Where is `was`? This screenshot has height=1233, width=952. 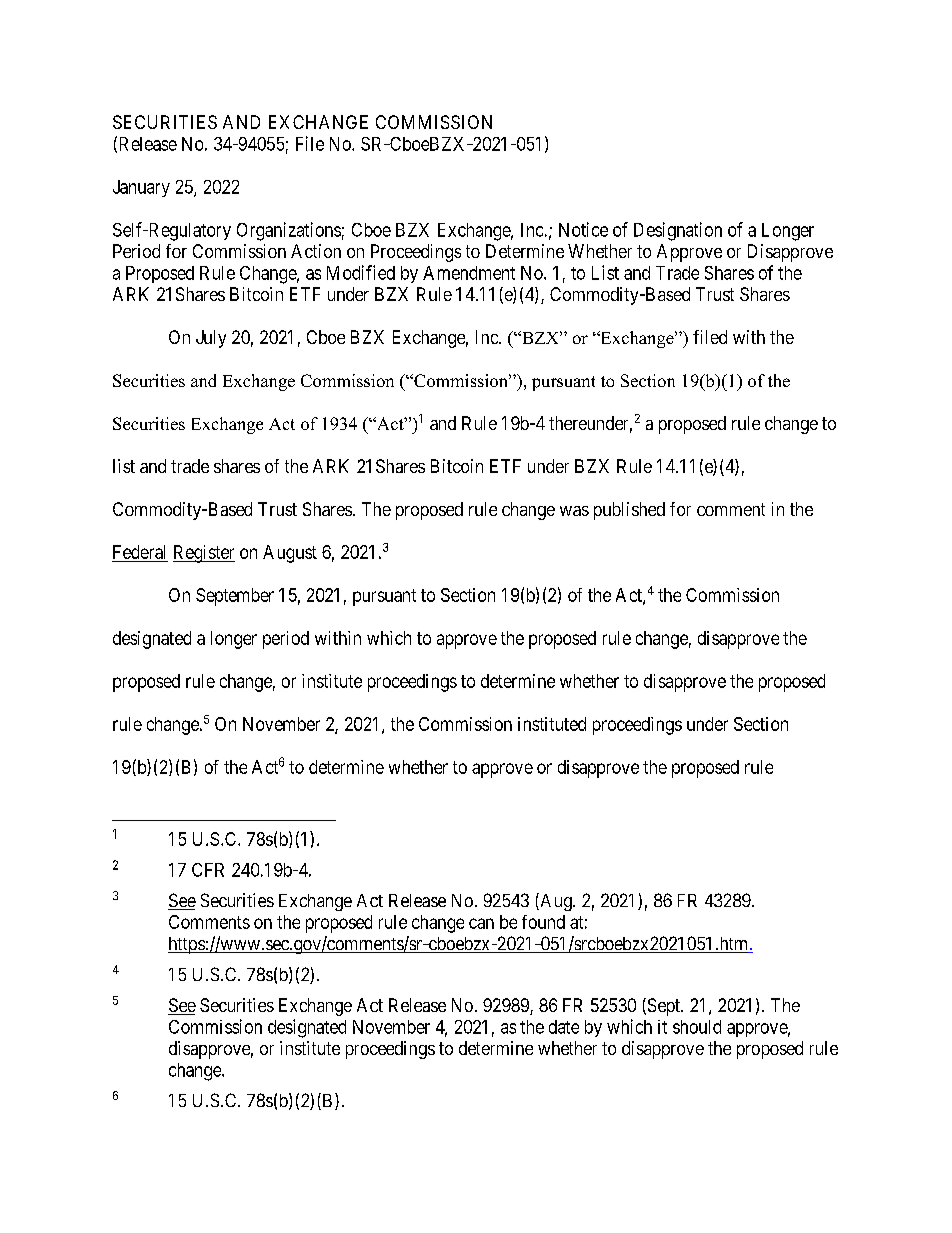 was is located at coordinates (574, 511).
